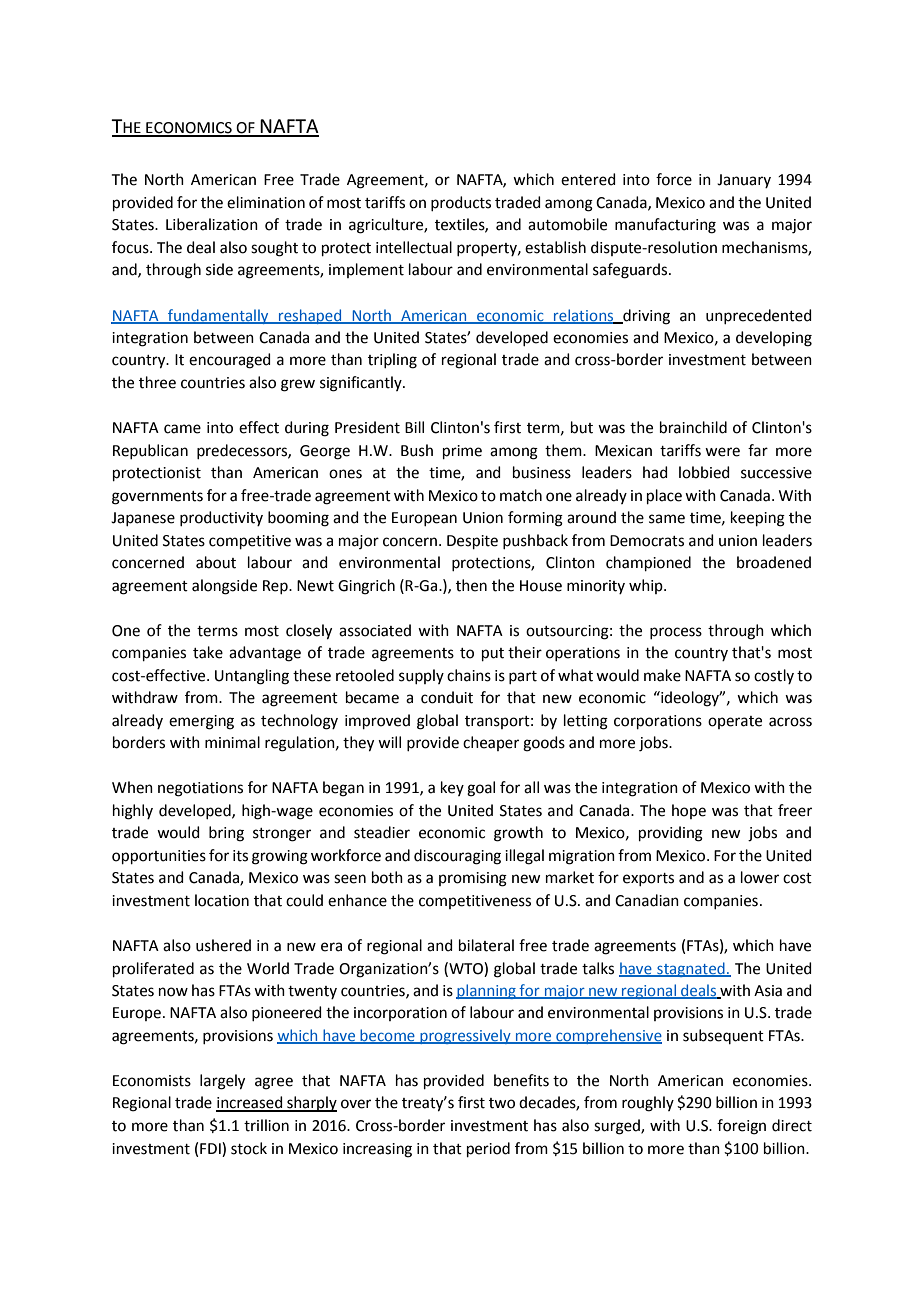  I want to click on products, so click(461, 203).
